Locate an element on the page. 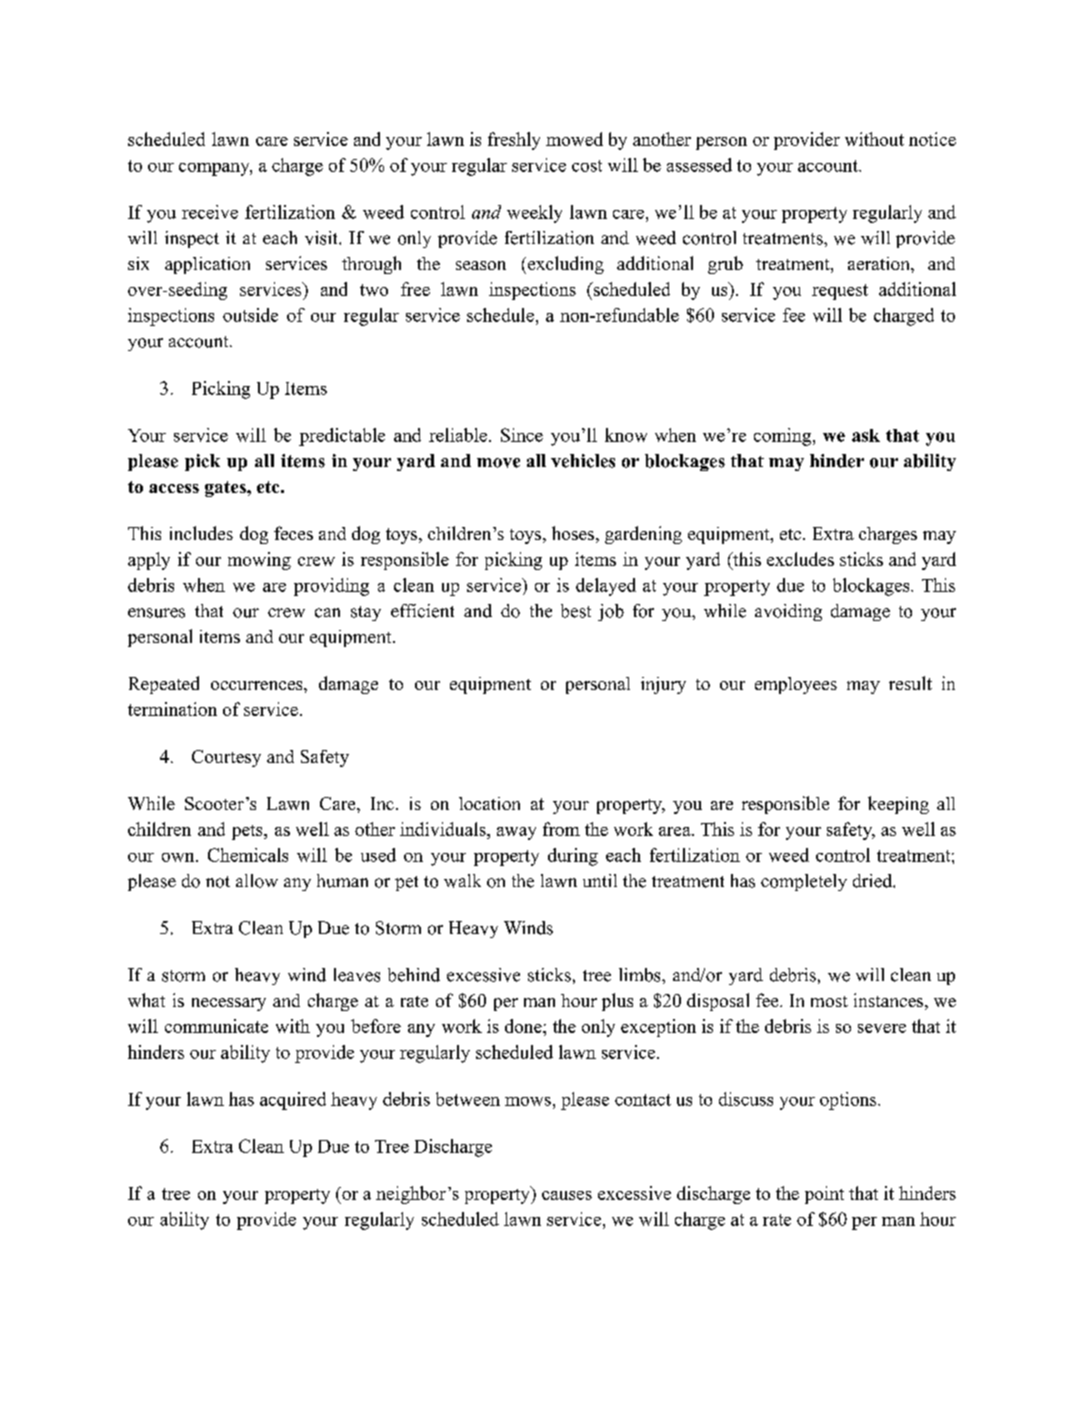 This document has height=1403, width=1084. best is located at coordinates (576, 611).
